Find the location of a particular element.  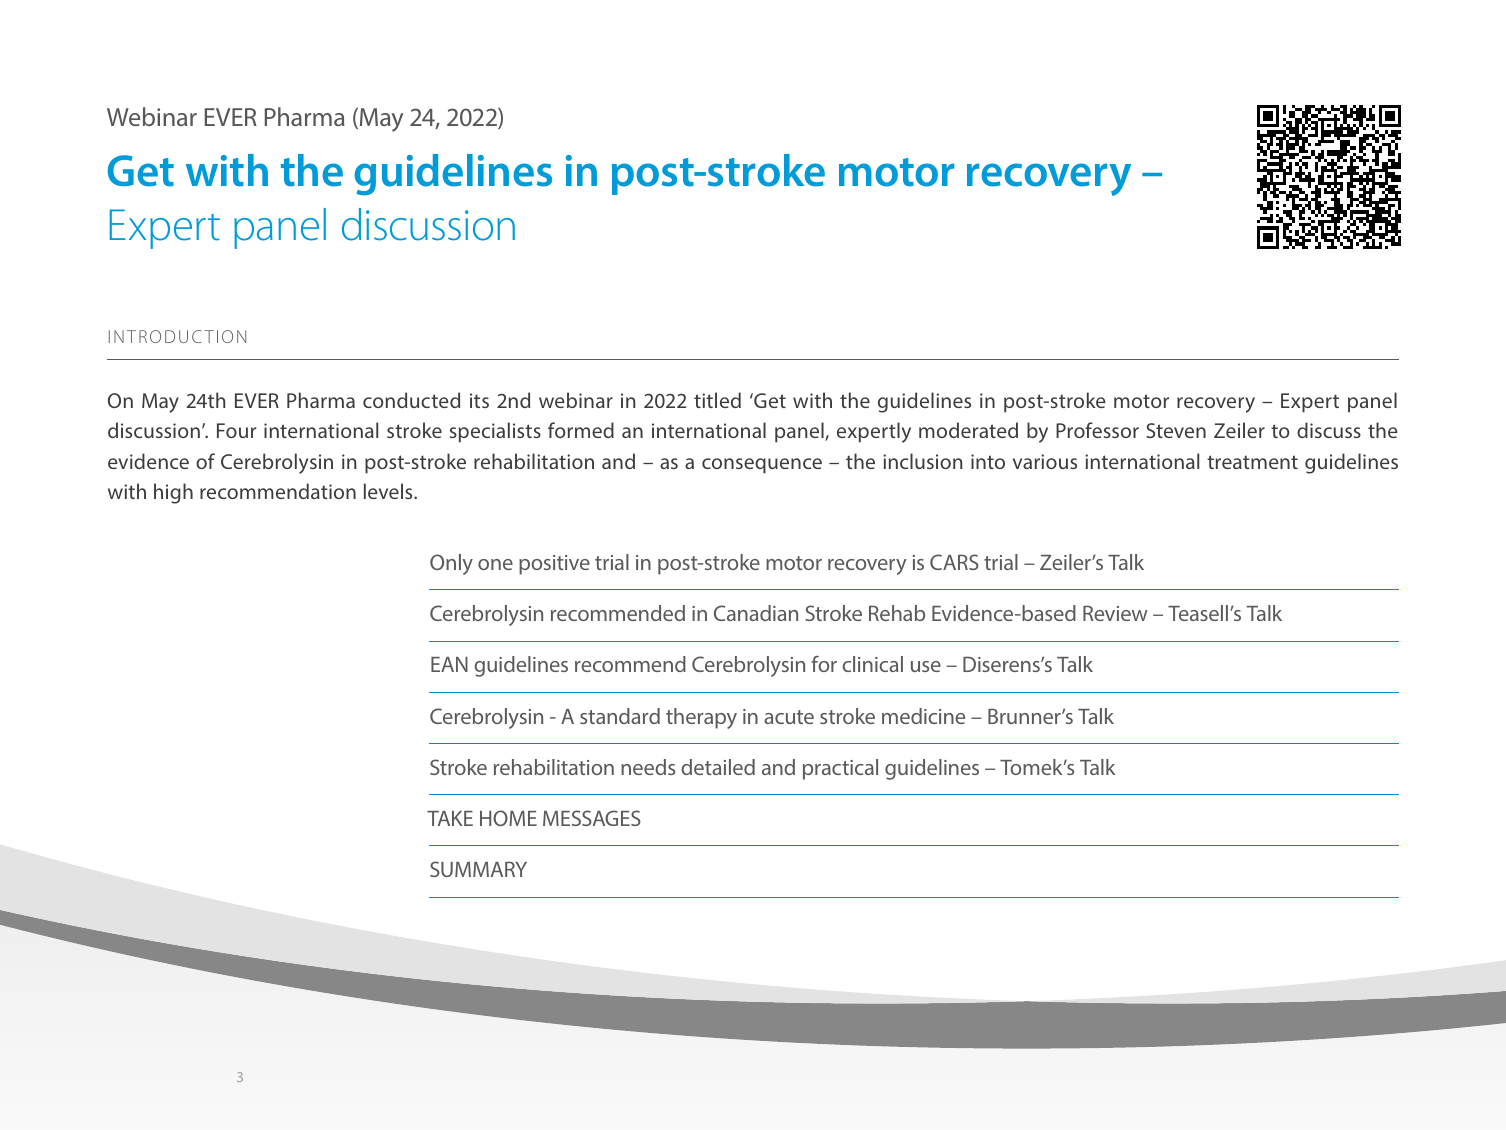

detailed is located at coordinates (718, 767).
